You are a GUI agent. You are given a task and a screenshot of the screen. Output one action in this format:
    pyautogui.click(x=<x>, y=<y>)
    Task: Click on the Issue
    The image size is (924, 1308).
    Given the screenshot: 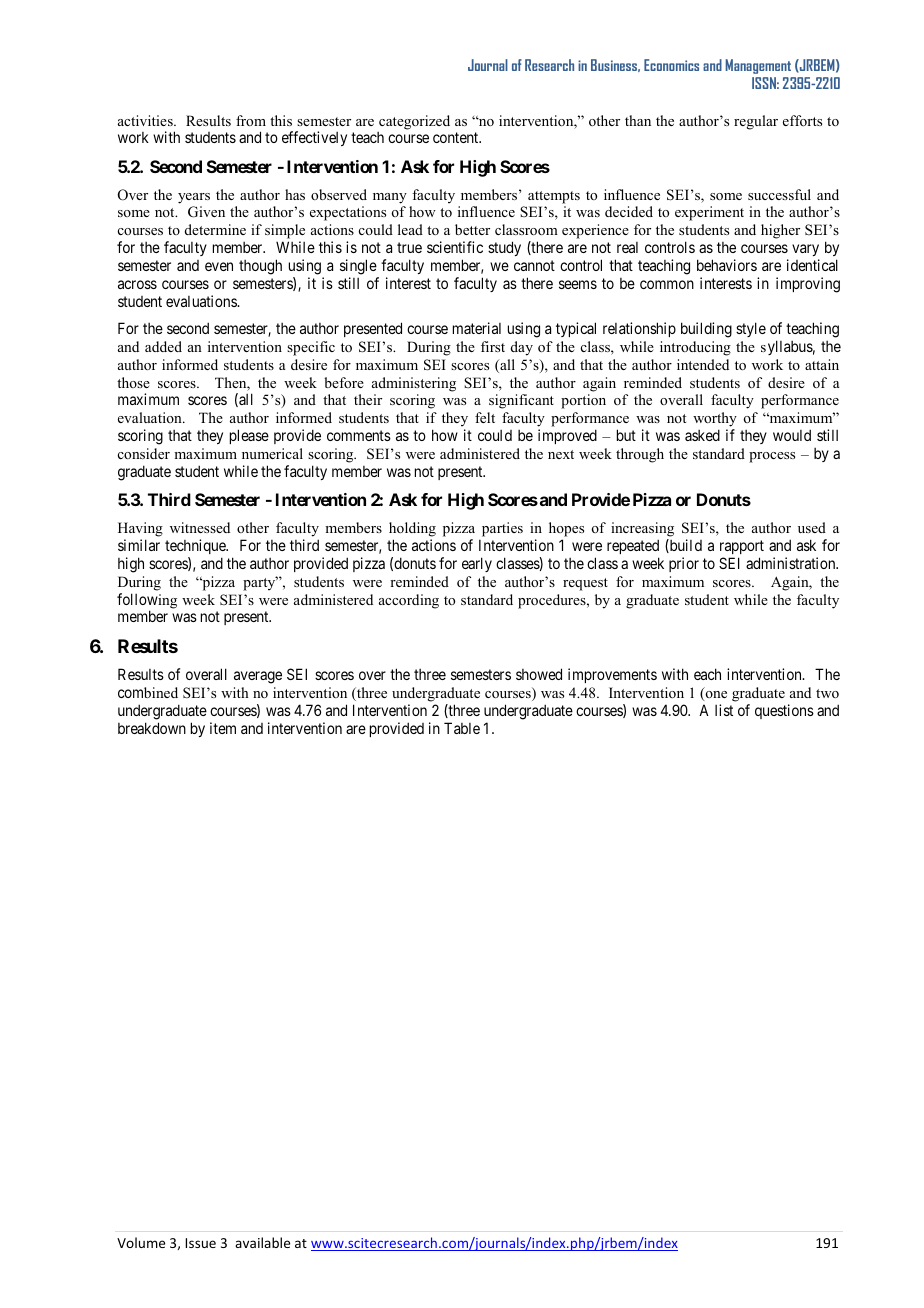 What is the action you would take?
    pyautogui.click(x=200, y=1243)
